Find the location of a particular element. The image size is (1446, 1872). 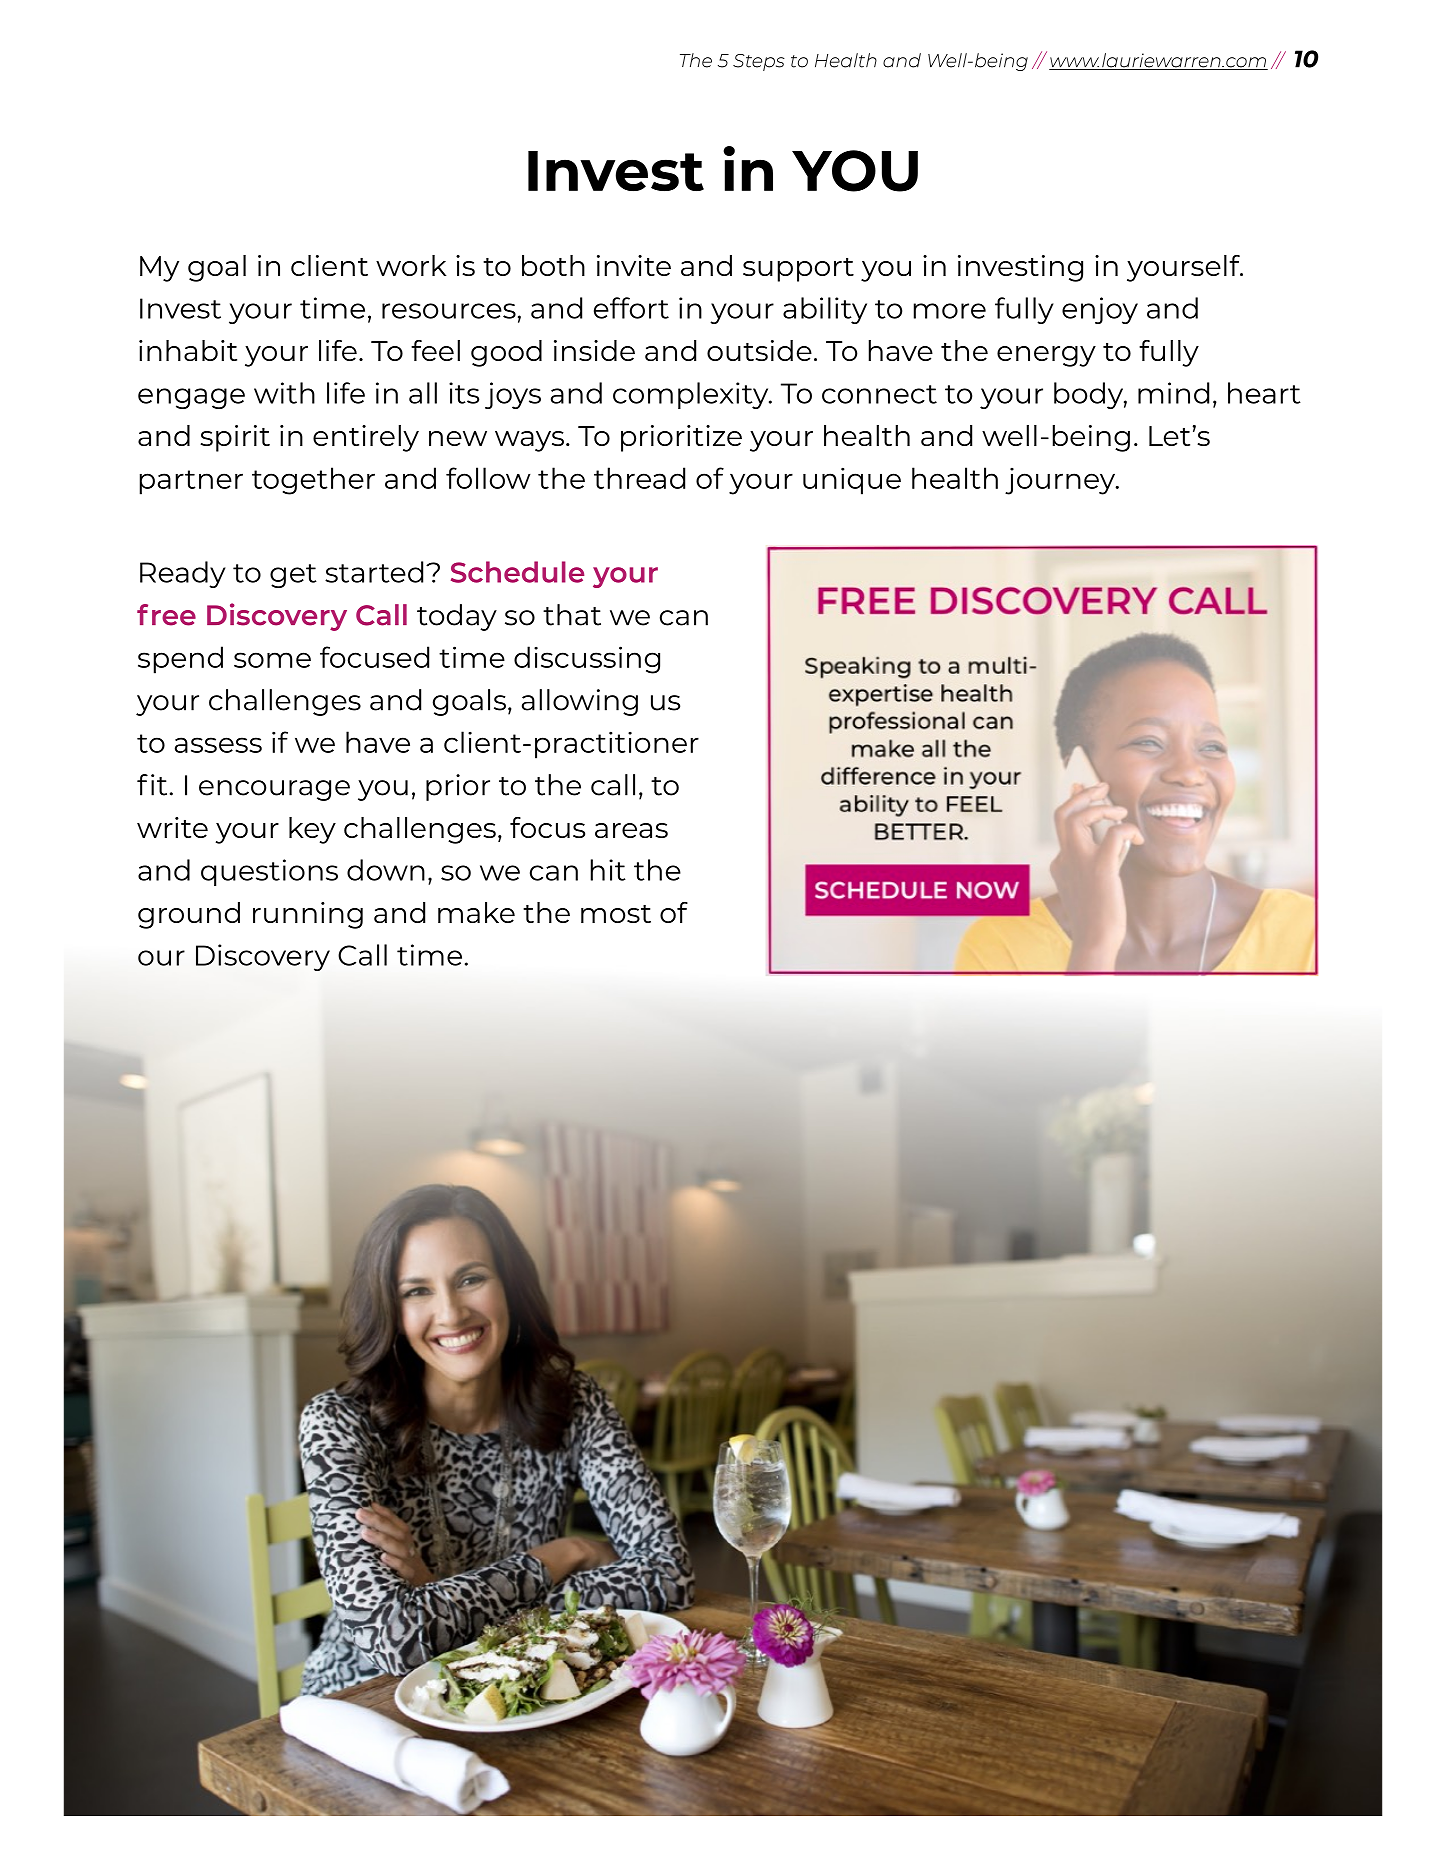

thread is located at coordinates (639, 478).
